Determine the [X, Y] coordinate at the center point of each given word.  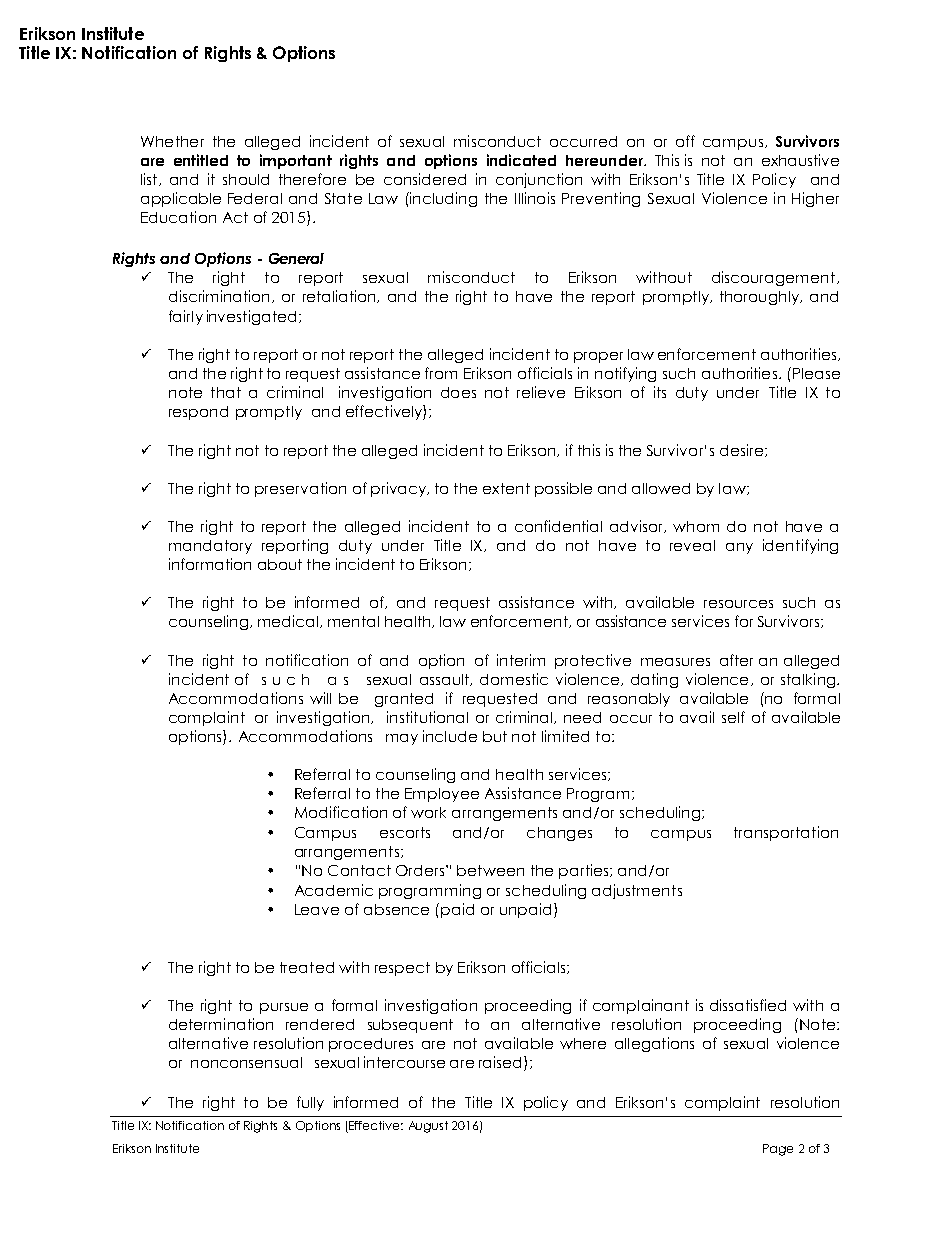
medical [288, 621]
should [246, 179]
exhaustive [800, 160]
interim [521, 660]
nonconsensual [246, 1062]
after [736, 660]
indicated [521, 160]
